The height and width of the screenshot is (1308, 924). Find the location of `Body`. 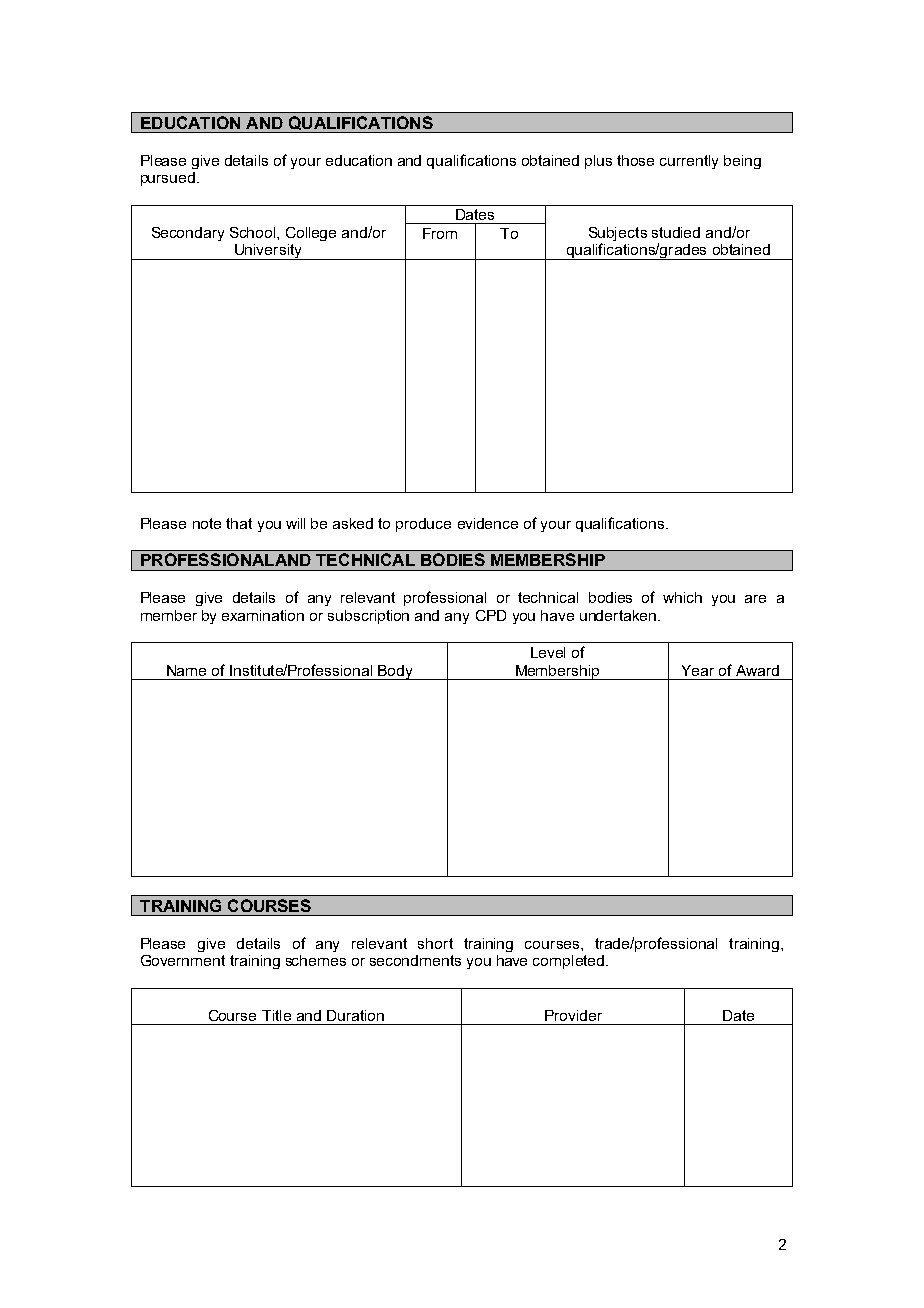

Body is located at coordinates (395, 672).
